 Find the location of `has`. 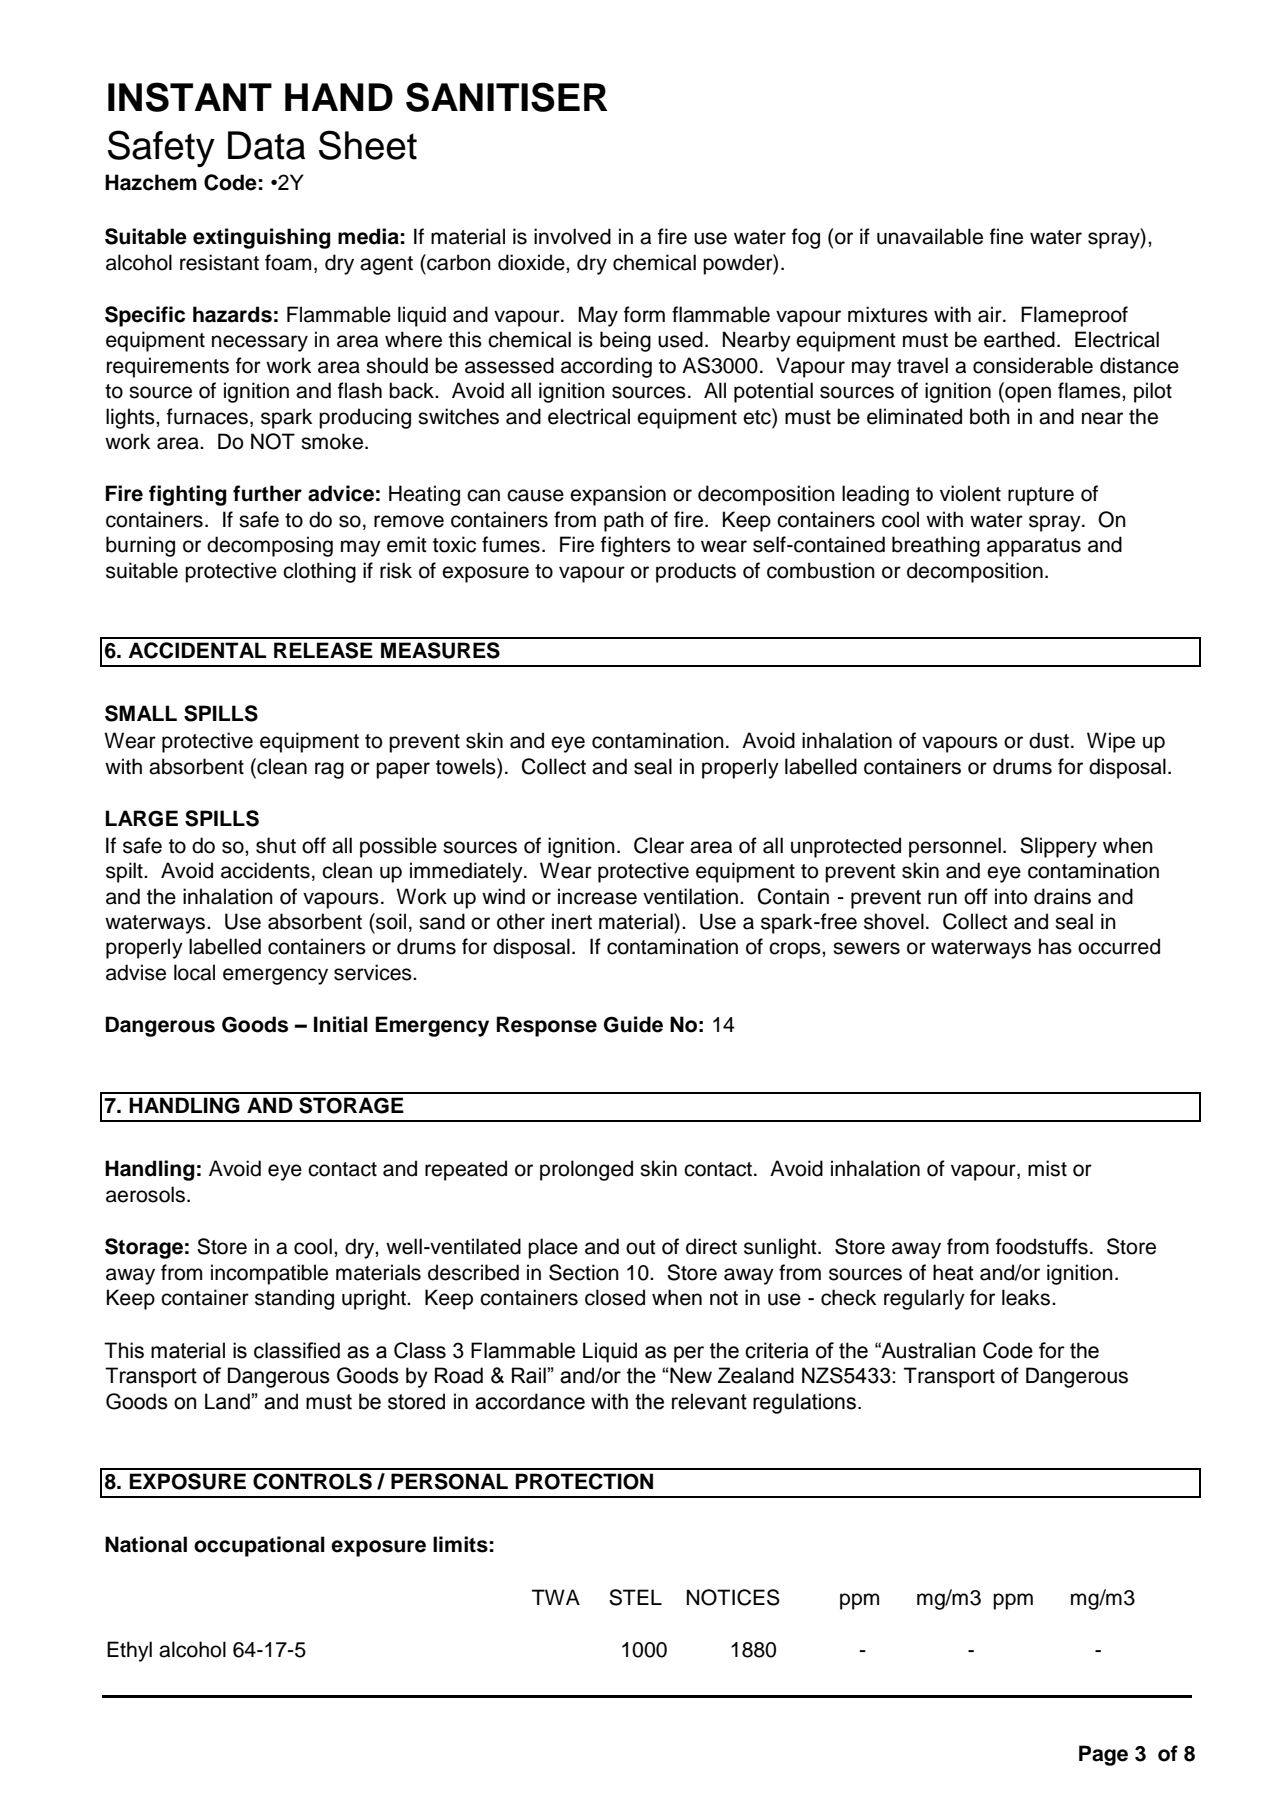

has is located at coordinates (1055, 946).
